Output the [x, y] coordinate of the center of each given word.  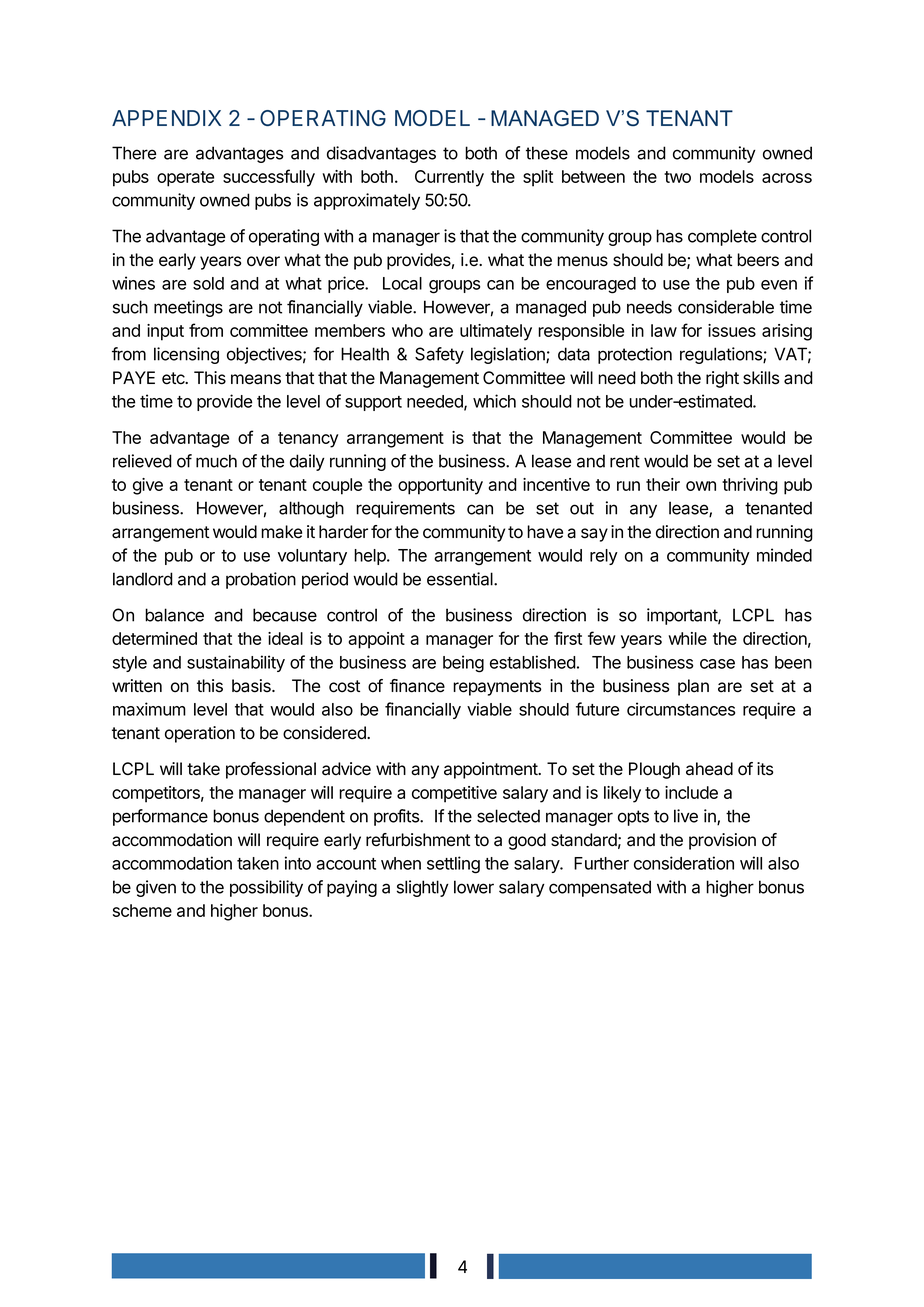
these [547, 153]
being [463, 664]
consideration [684, 863]
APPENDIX [166, 118]
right [722, 379]
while [687, 638]
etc [174, 378]
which [494, 401]
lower [474, 887]
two [677, 177]
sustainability [236, 663]
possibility [266, 888]
